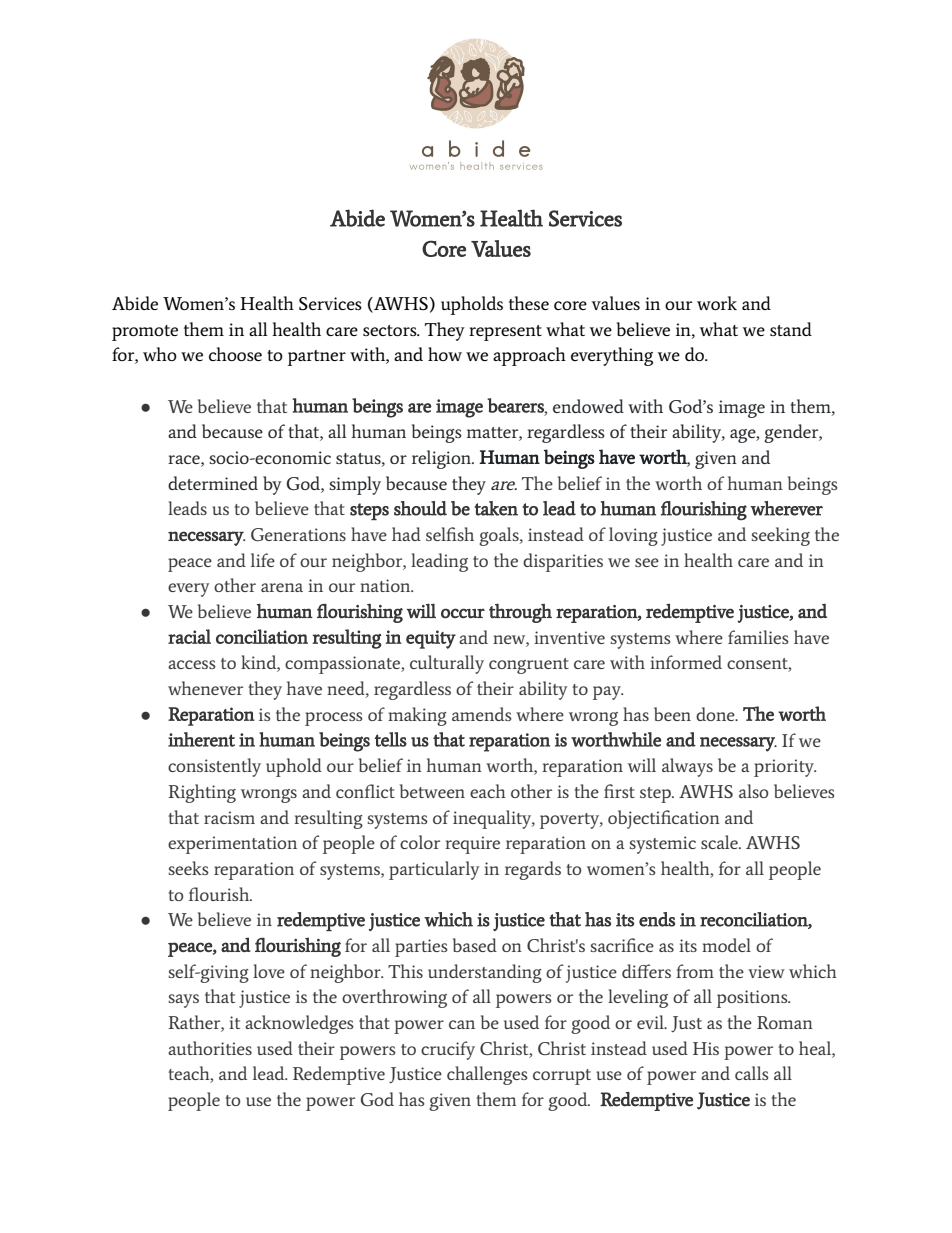  I want to click on always, so click(687, 767).
